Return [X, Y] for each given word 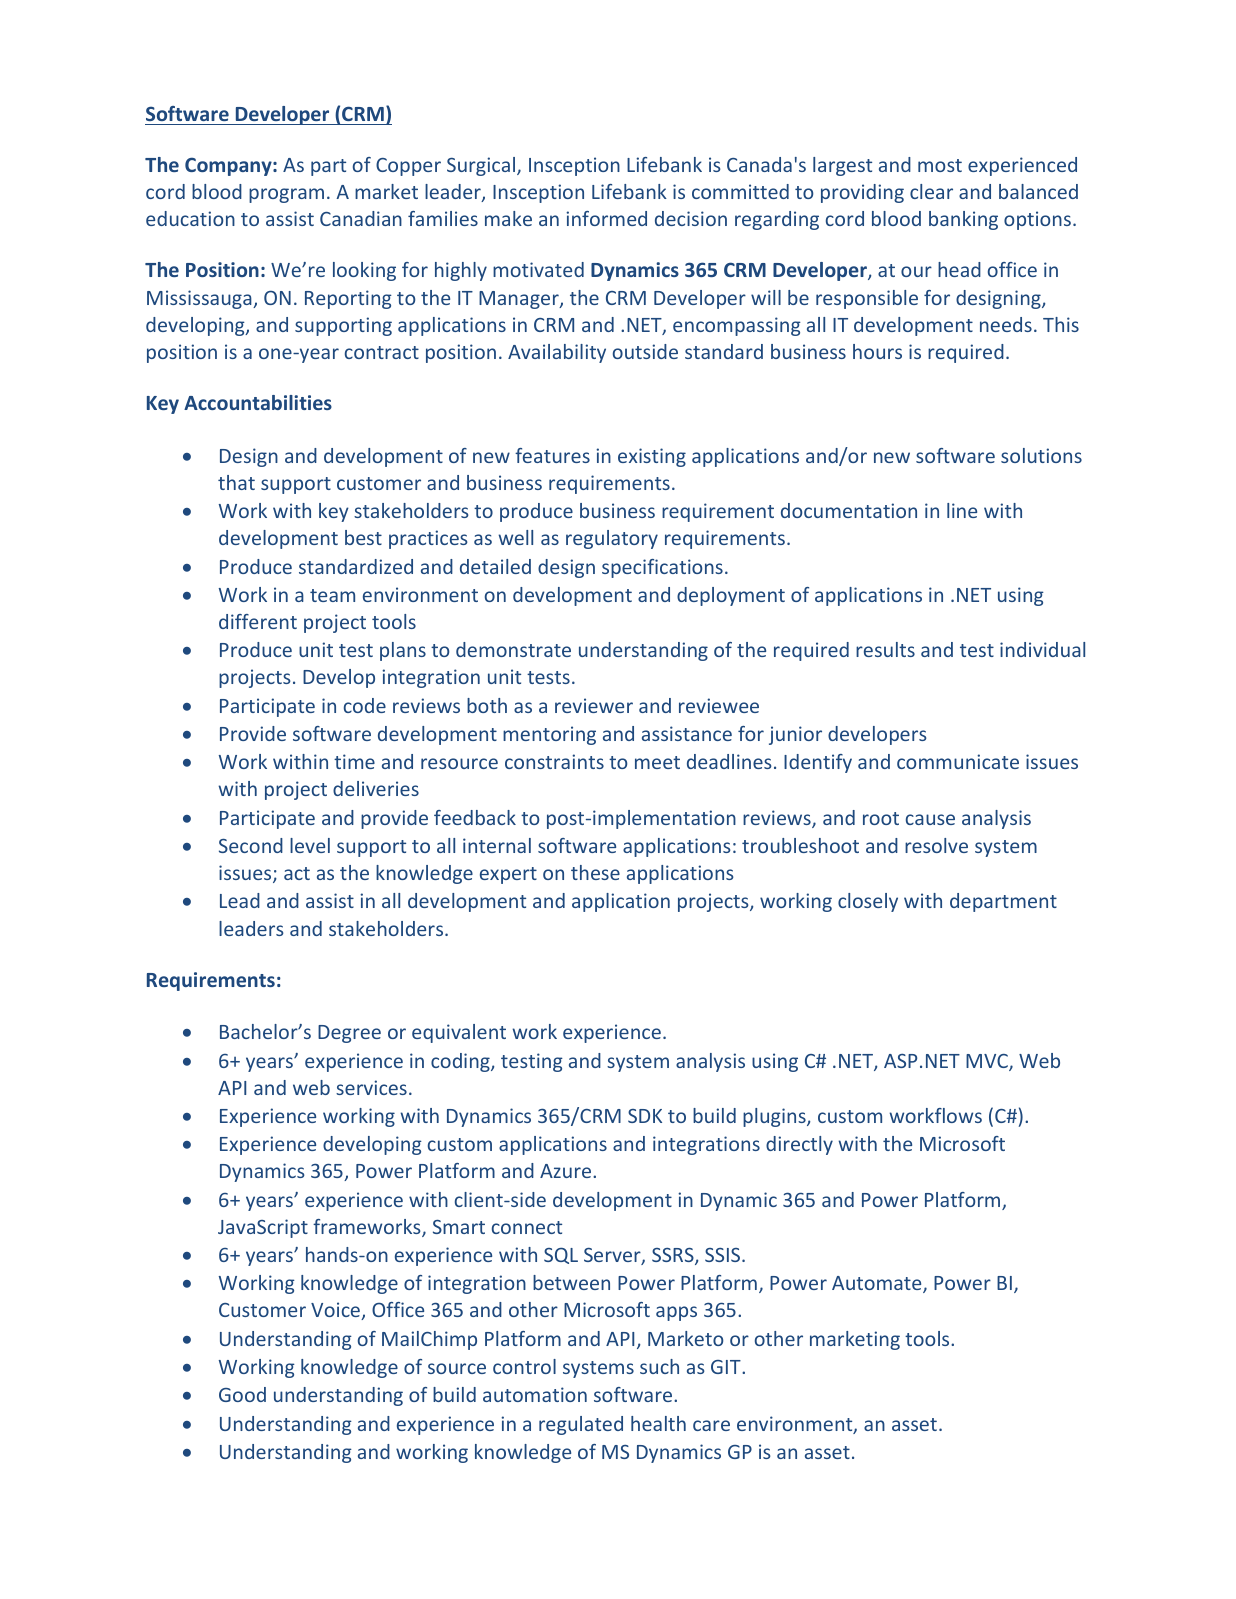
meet [657, 762]
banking [963, 220]
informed [606, 218]
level [310, 845]
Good [242, 1394]
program [286, 195]
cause [930, 819]
